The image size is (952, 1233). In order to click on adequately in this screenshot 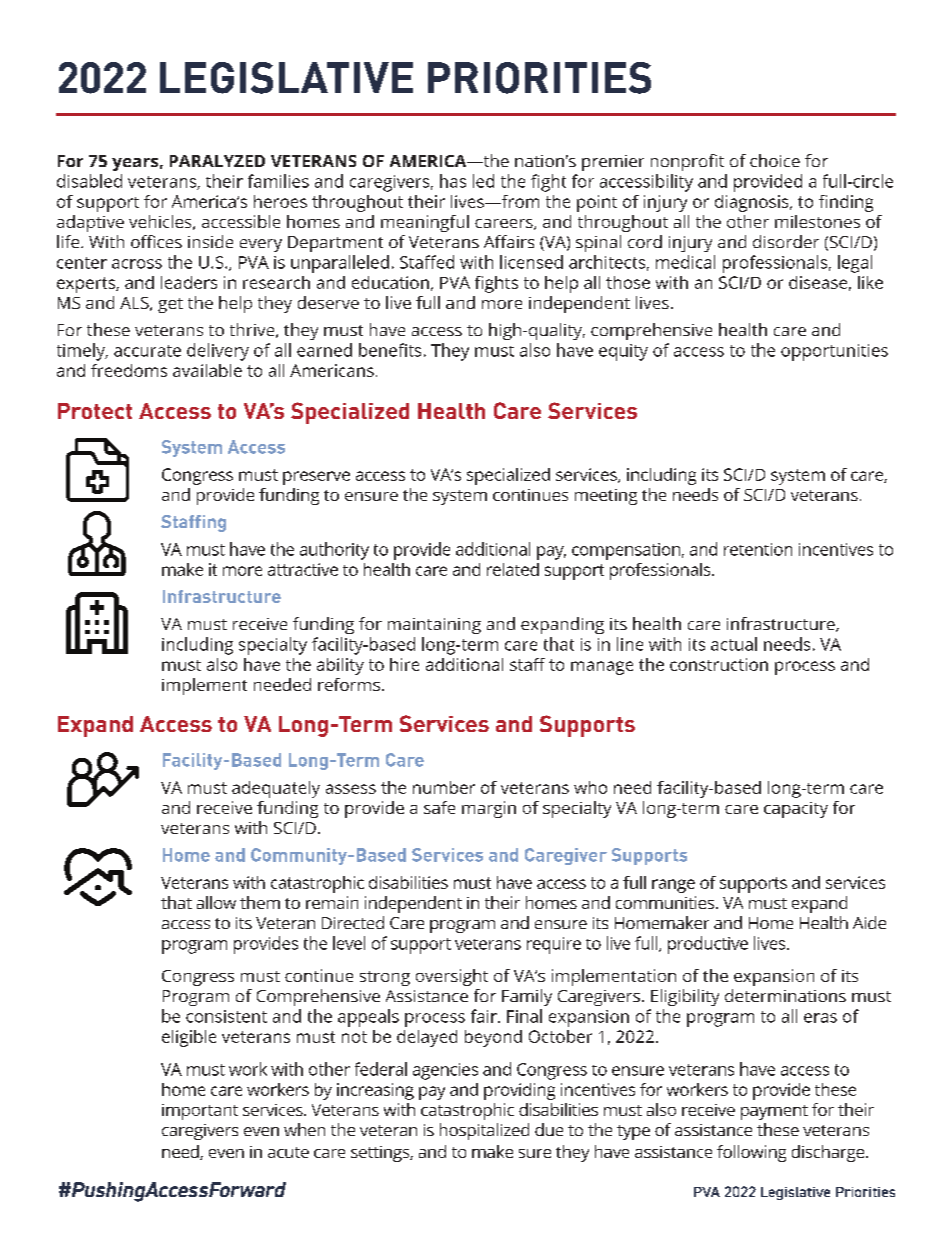, I will do `click(276, 789)`.
